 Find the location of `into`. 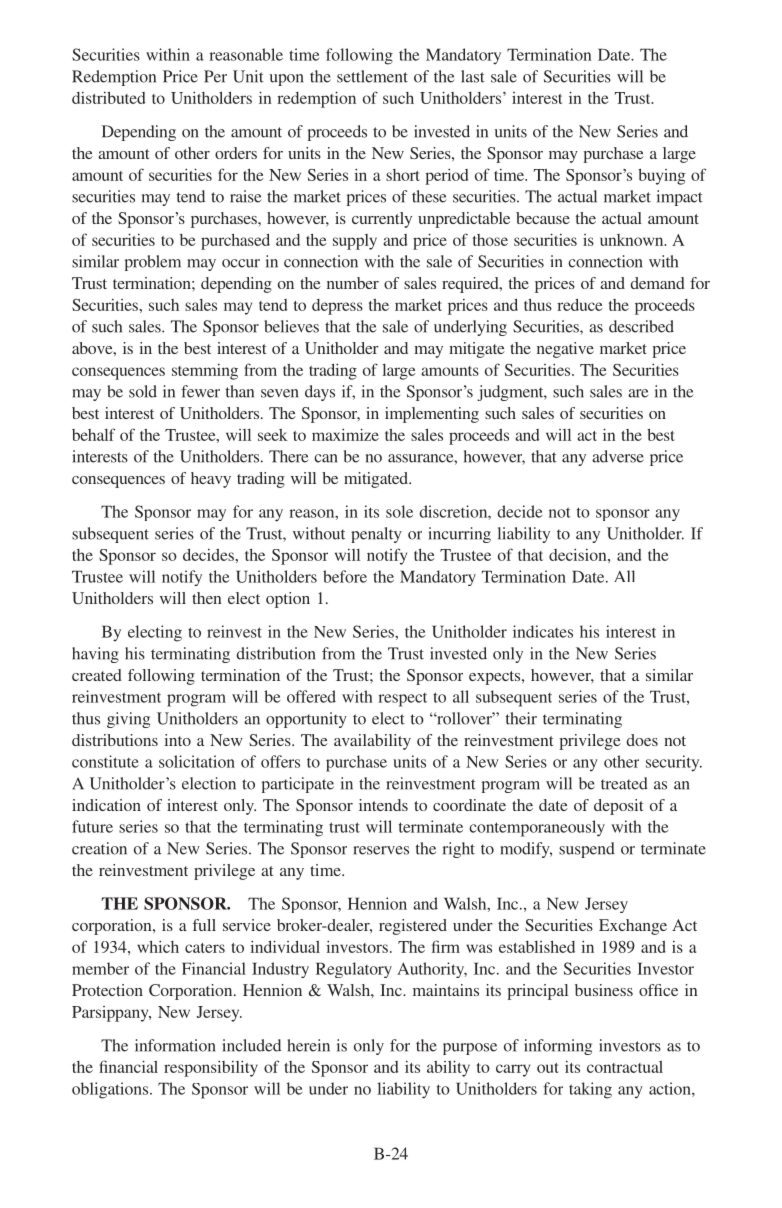

into is located at coordinates (178, 740).
